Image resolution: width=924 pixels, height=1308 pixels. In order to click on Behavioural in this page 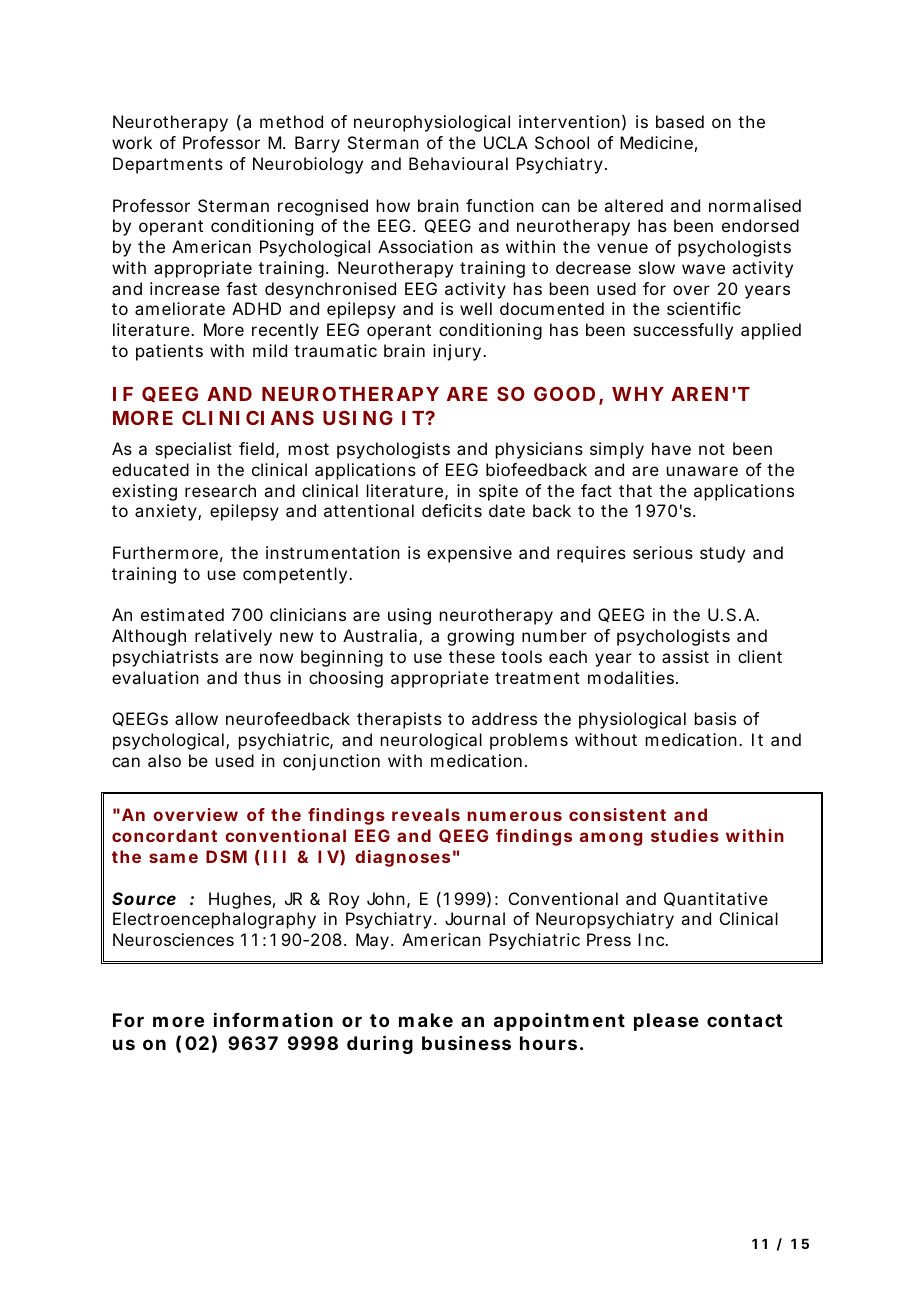, I will do `click(458, 163)`.
